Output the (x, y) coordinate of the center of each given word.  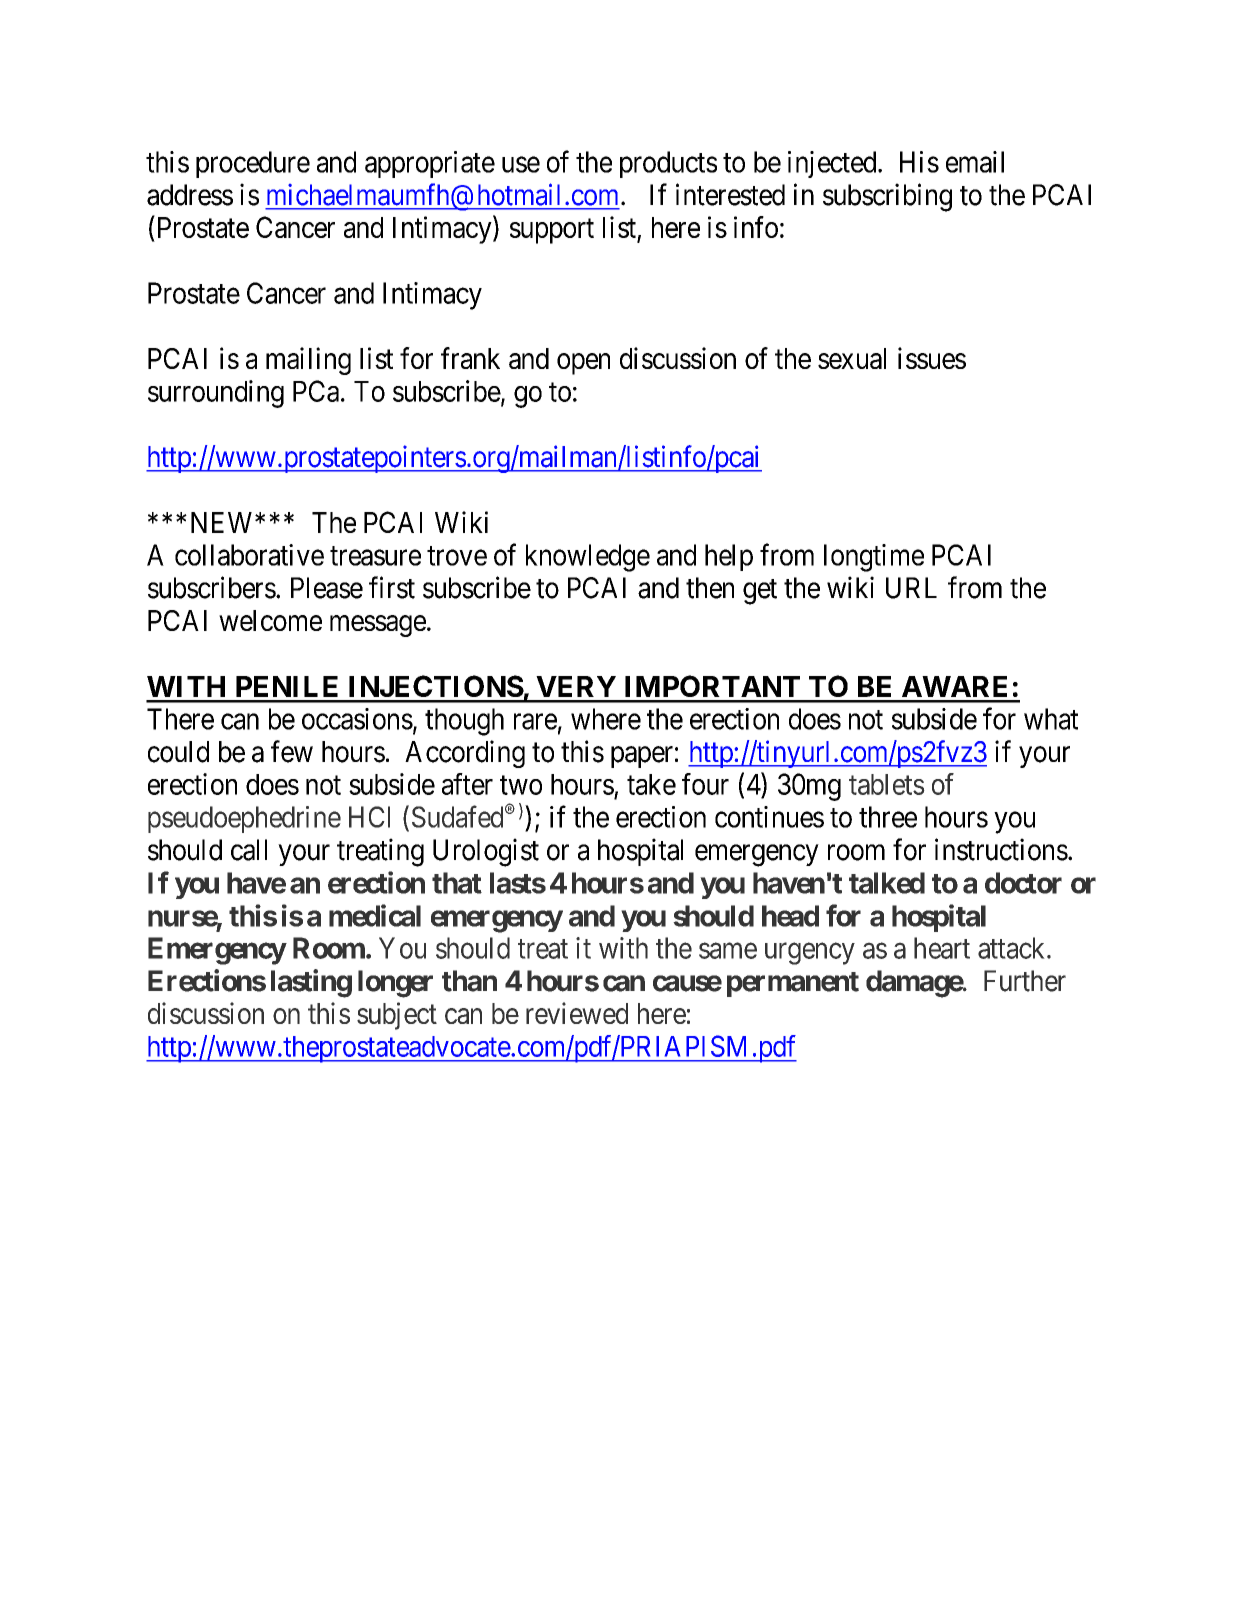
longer (395, 984)
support (552, 231)
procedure (253, 164)
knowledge (588, 558)
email (975, 162)
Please (327, 588)
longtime (874, 558)
